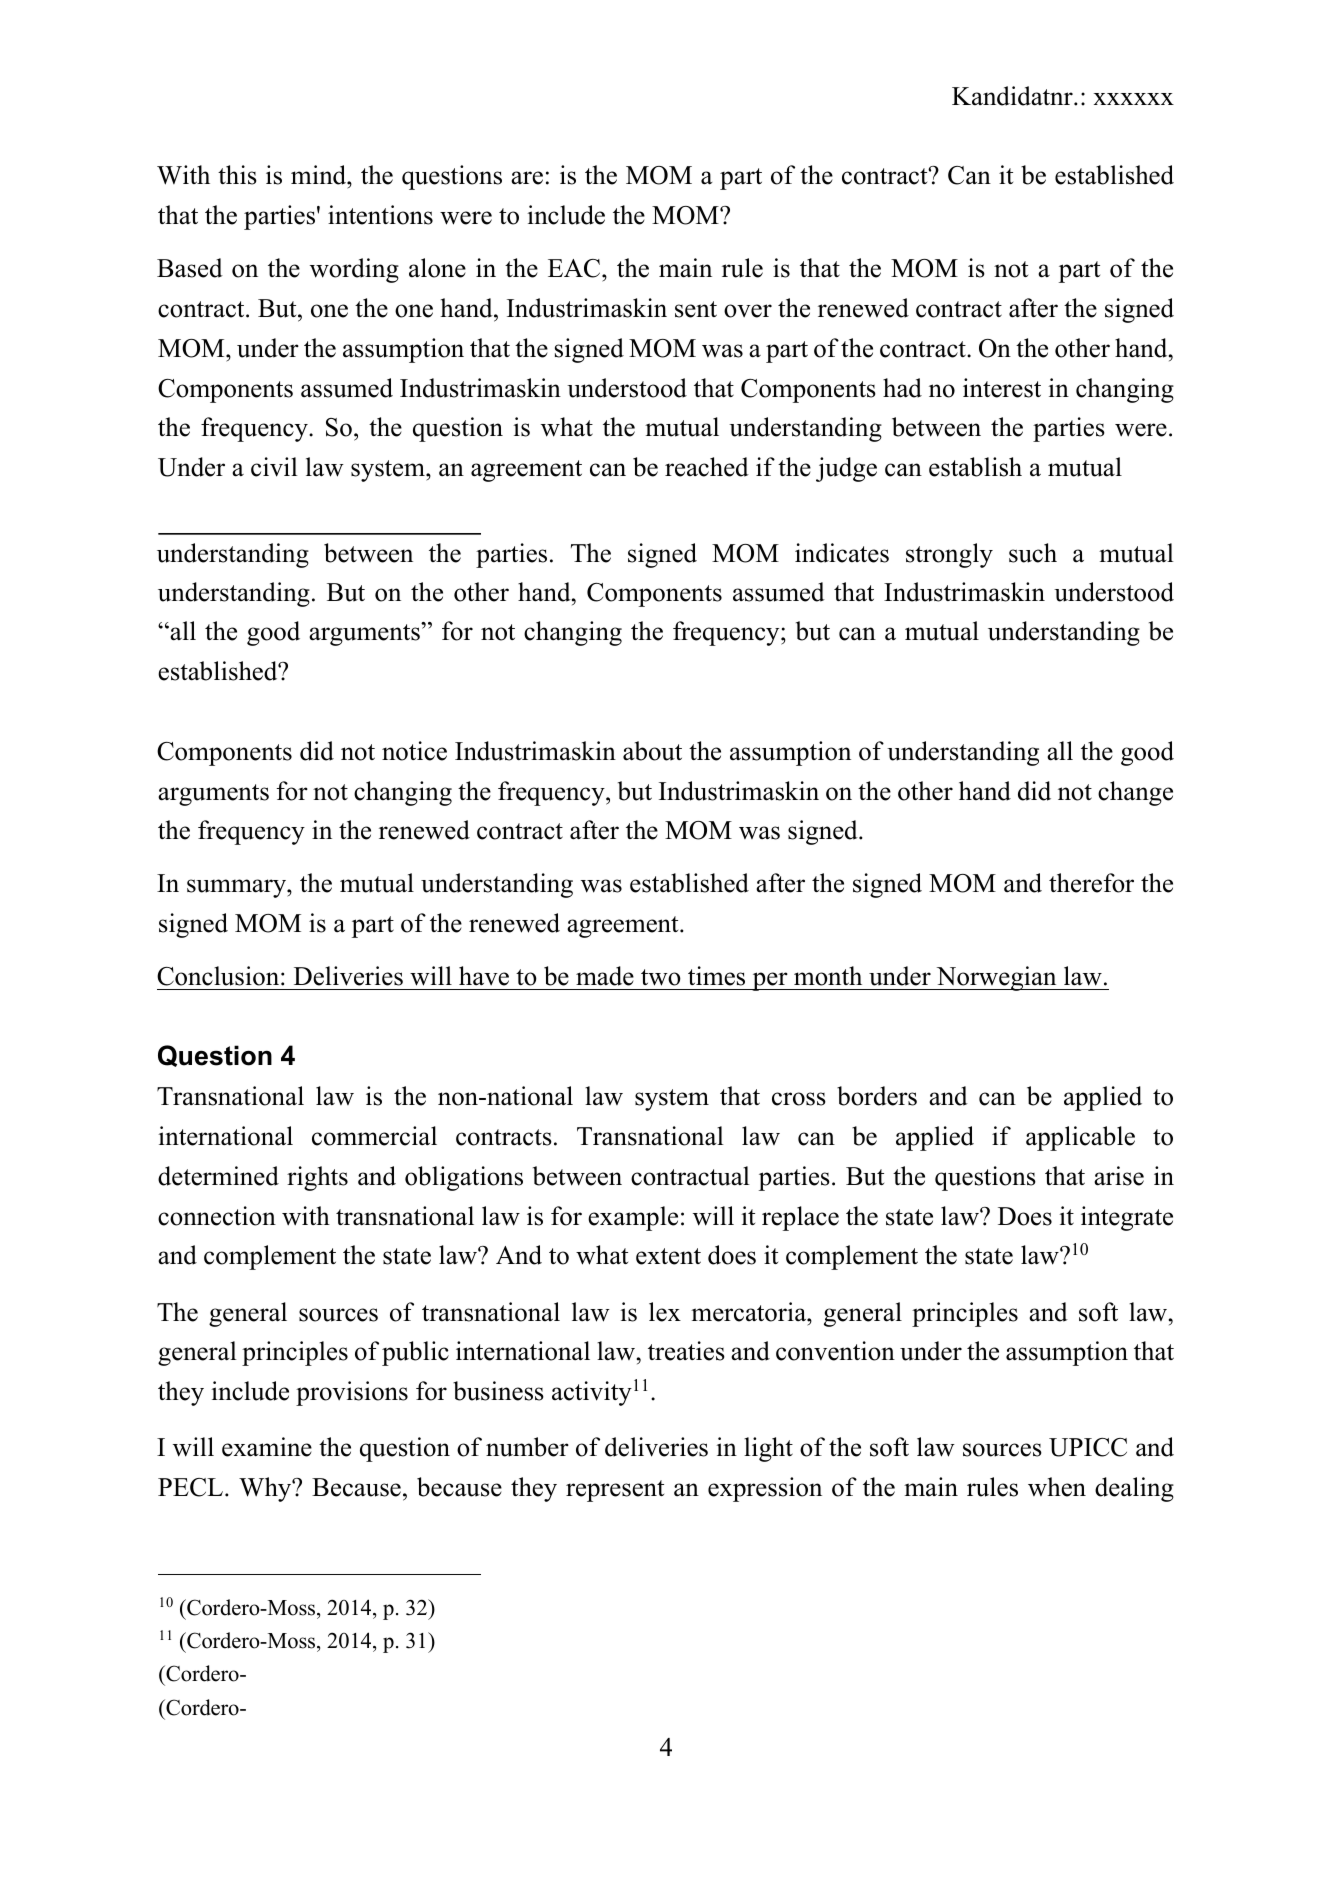 This screenshot has height=1885, width=1332. Describe the element at coordinates (267, 1447) in the screenshot. I see `examine` at that location.
